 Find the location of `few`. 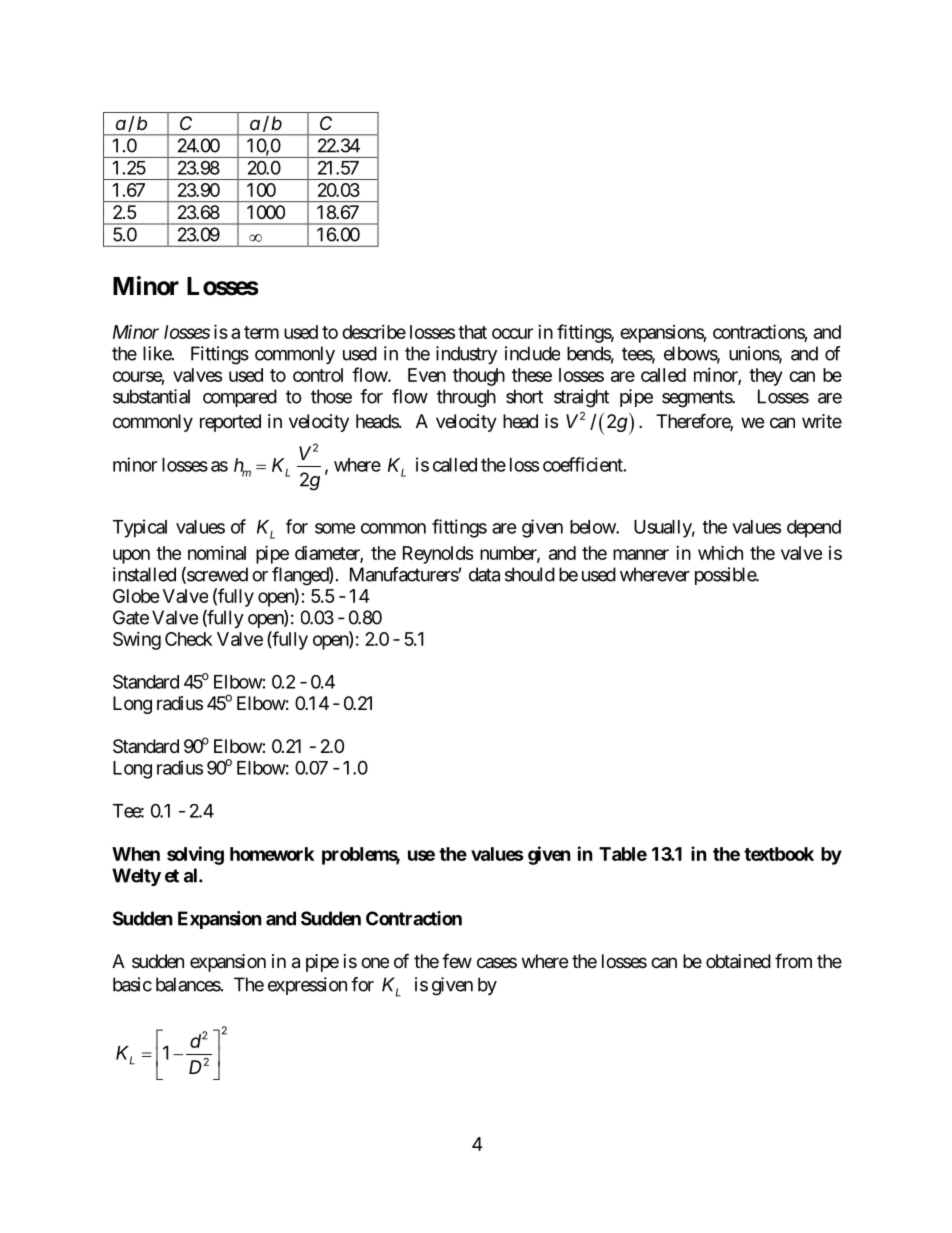

few is located at coordinates (457, 960).
